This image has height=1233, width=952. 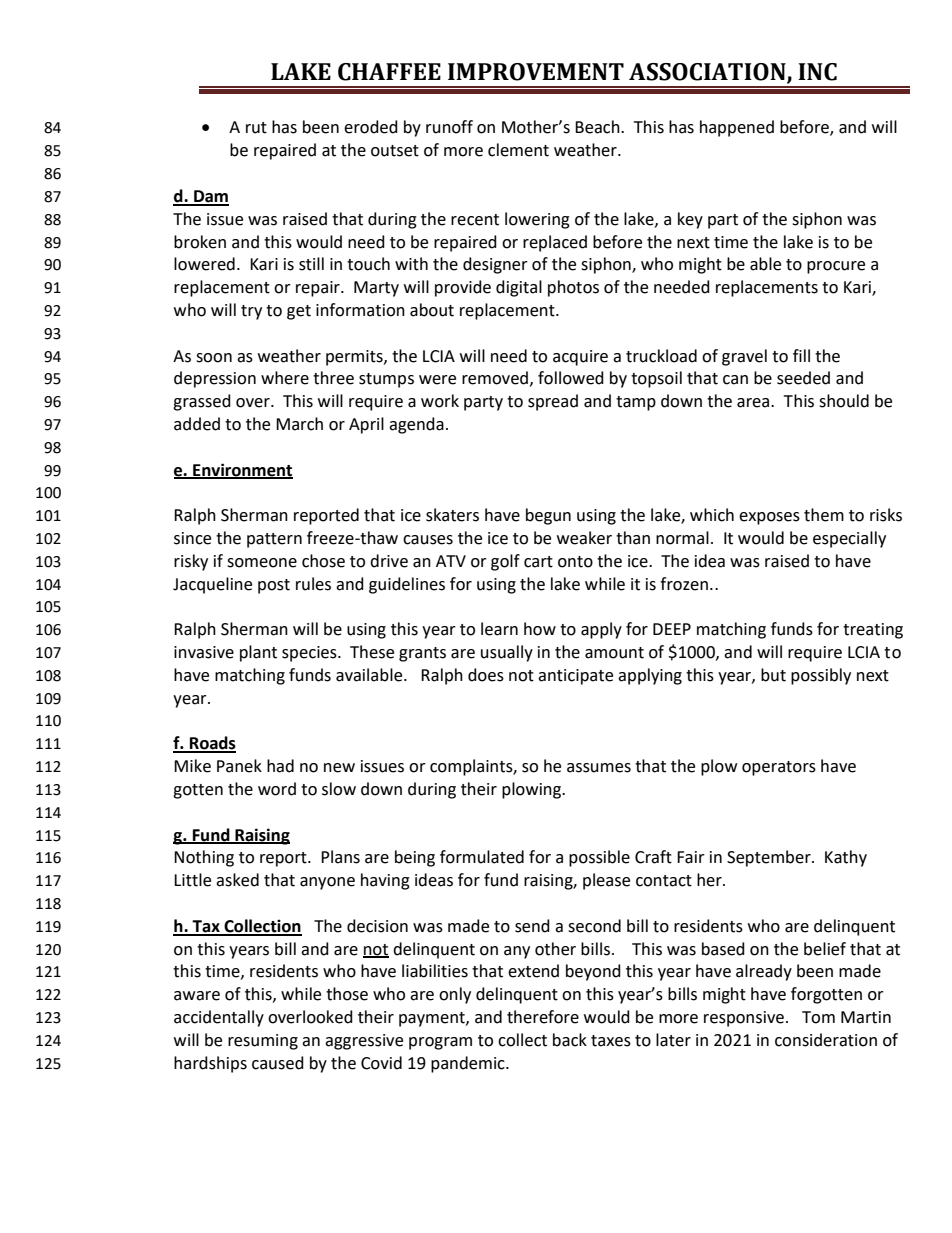 What do you see at coordinates (262, 563) in the image?
I see `someone` at bounding box center [262, 563].
